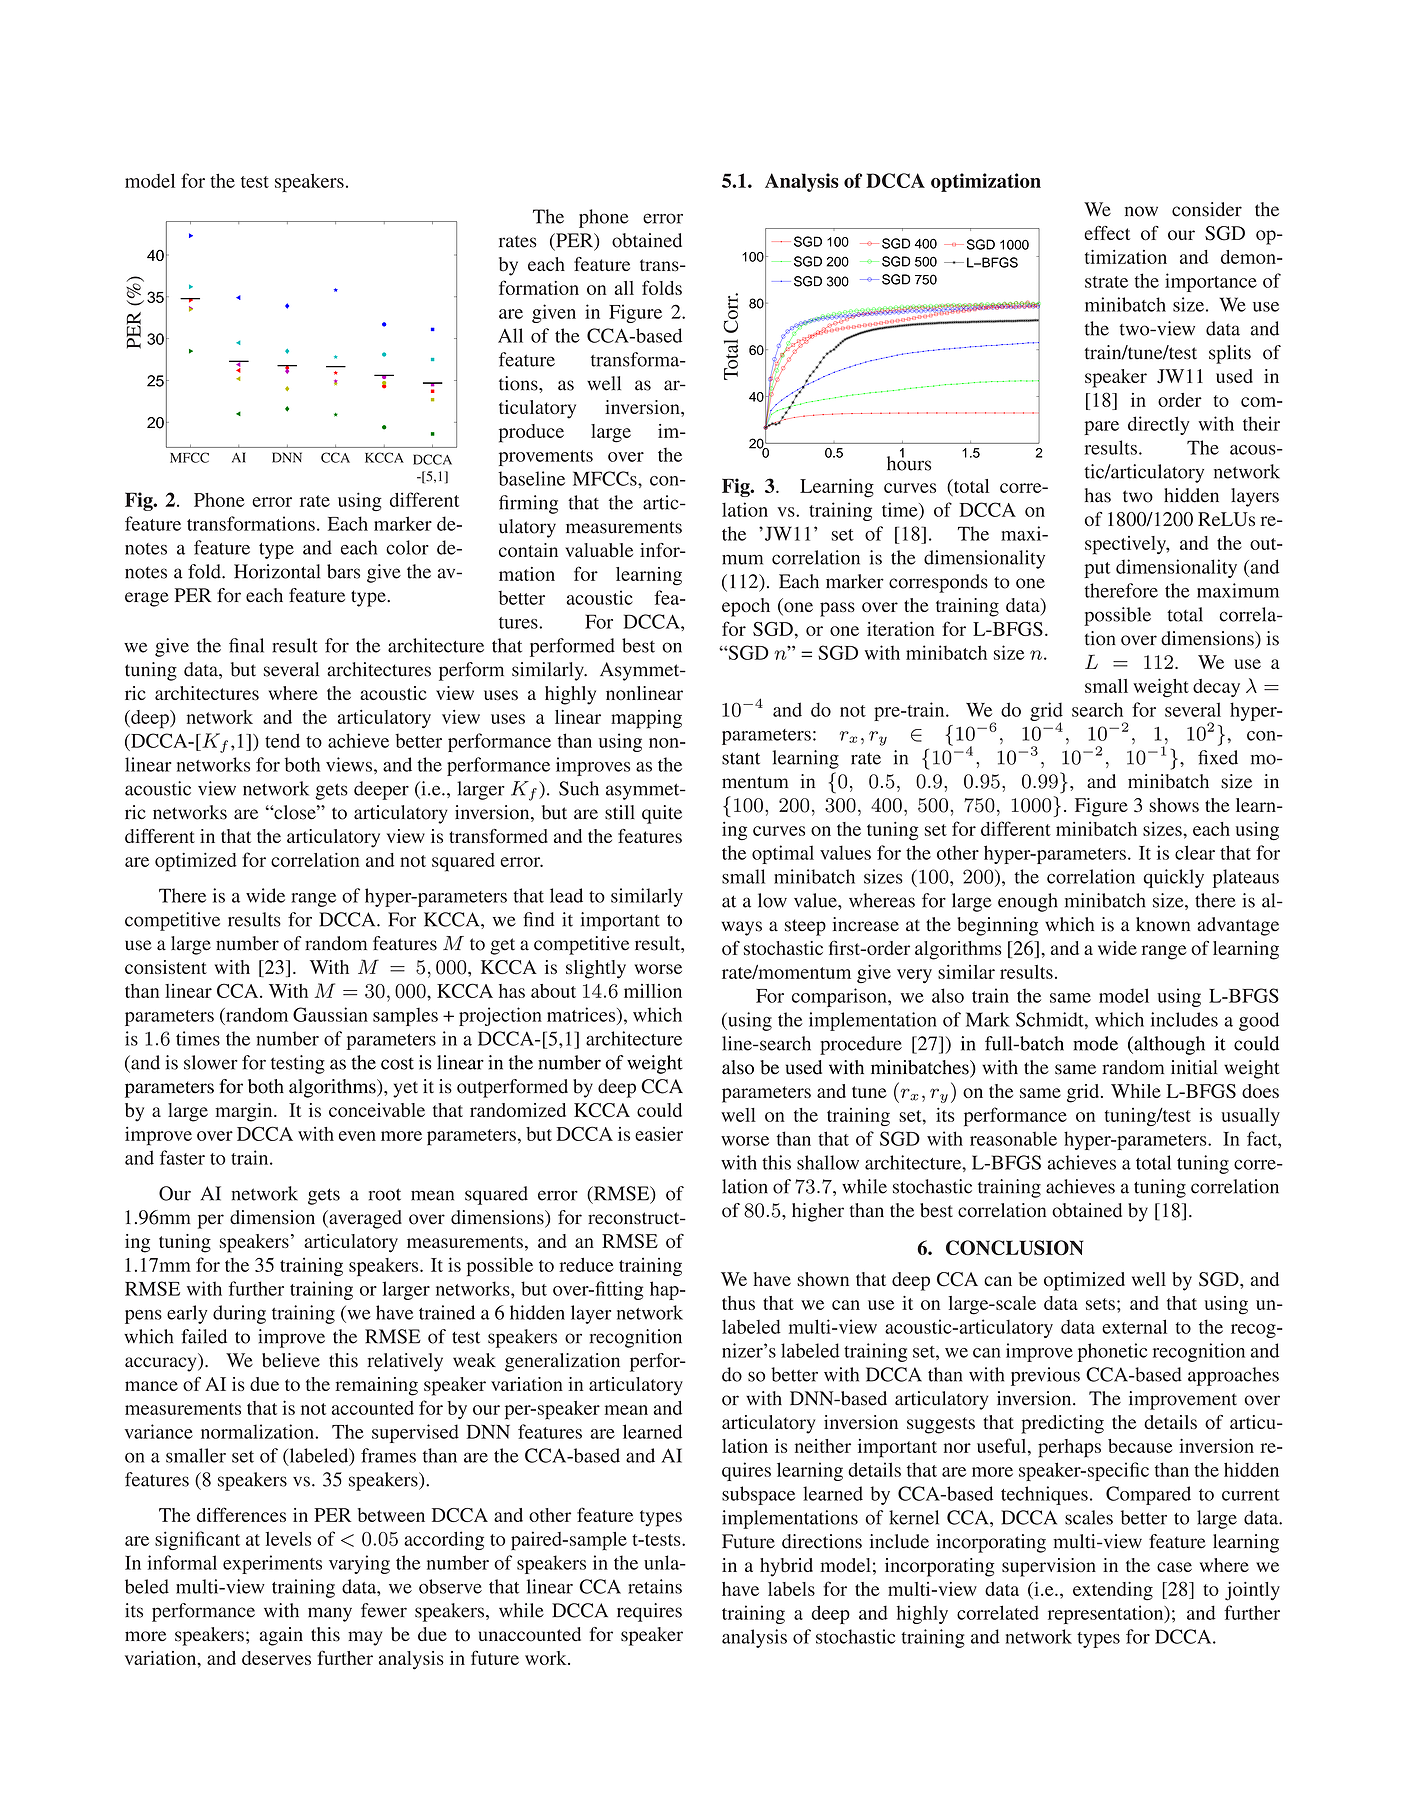 This screenshot has width=1401, height=1813. I want to click on again, so click(281, 1636).
